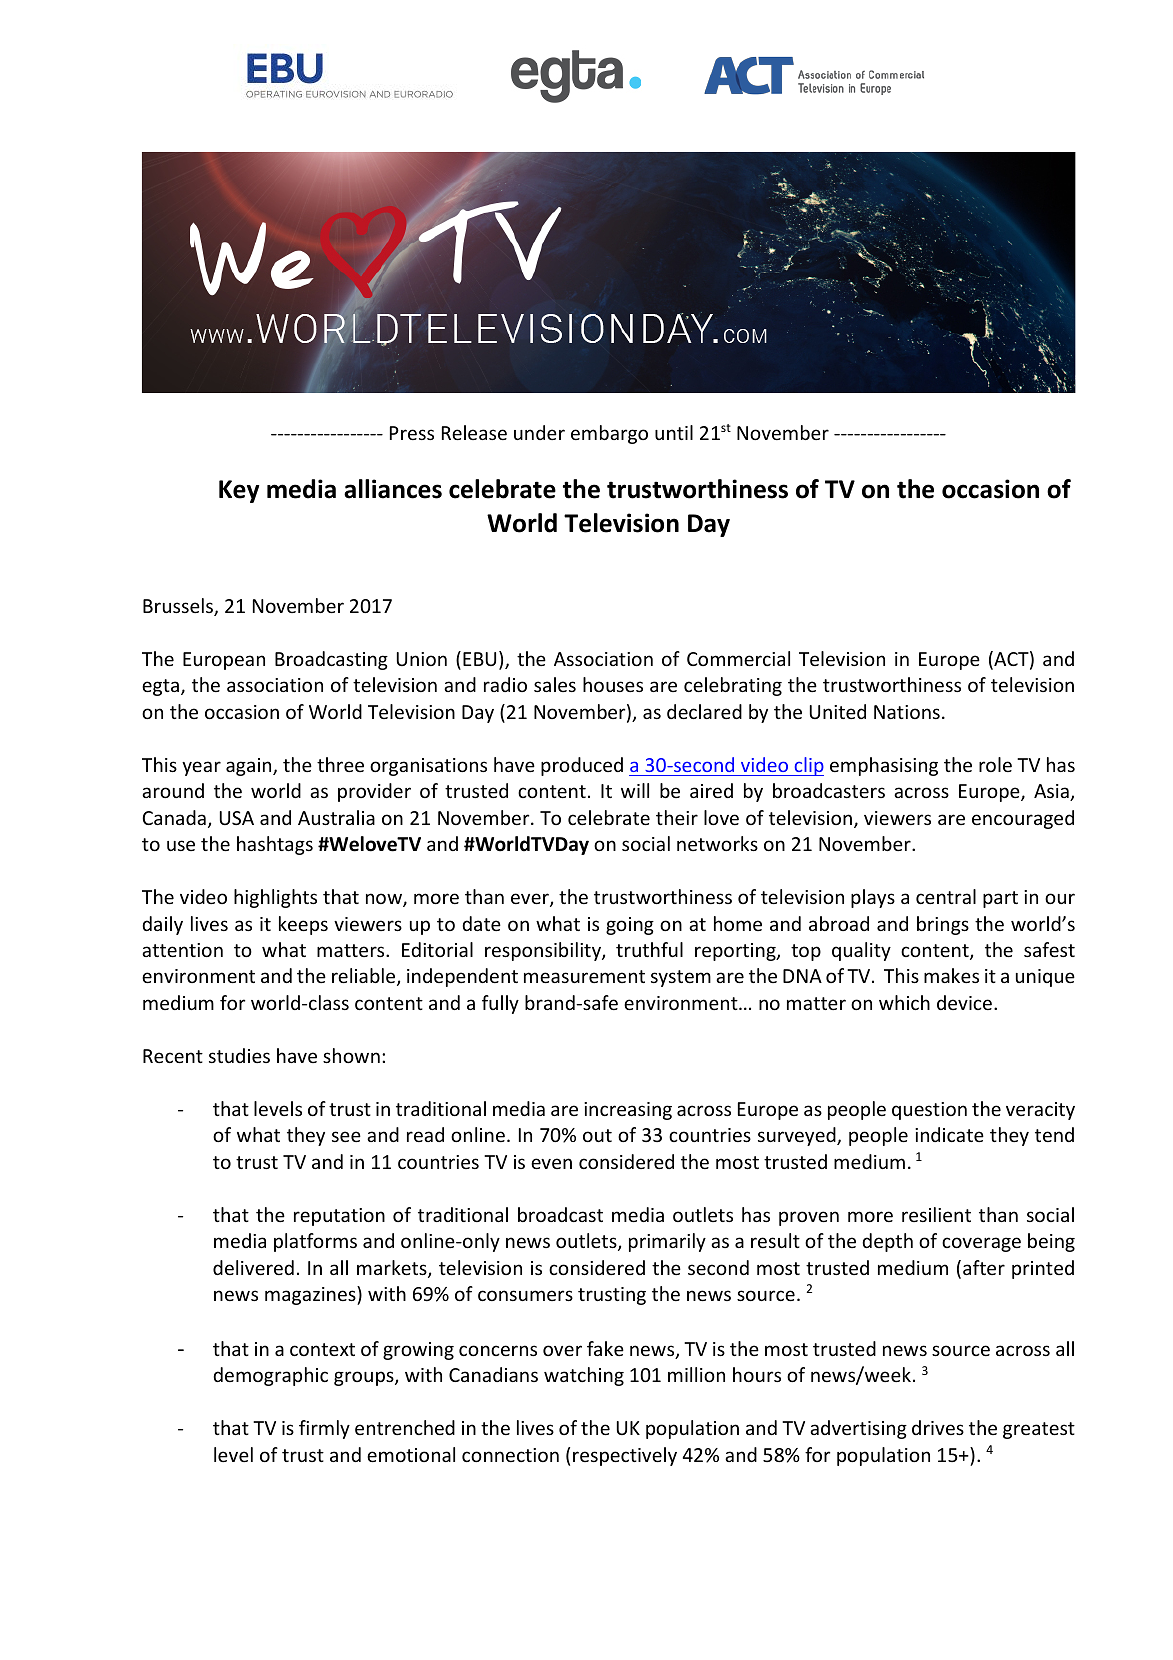 The image size is (1173, 1660). Describe the element at coordinates (303, 925) in the screenshot. I see `keeps` at that location.
